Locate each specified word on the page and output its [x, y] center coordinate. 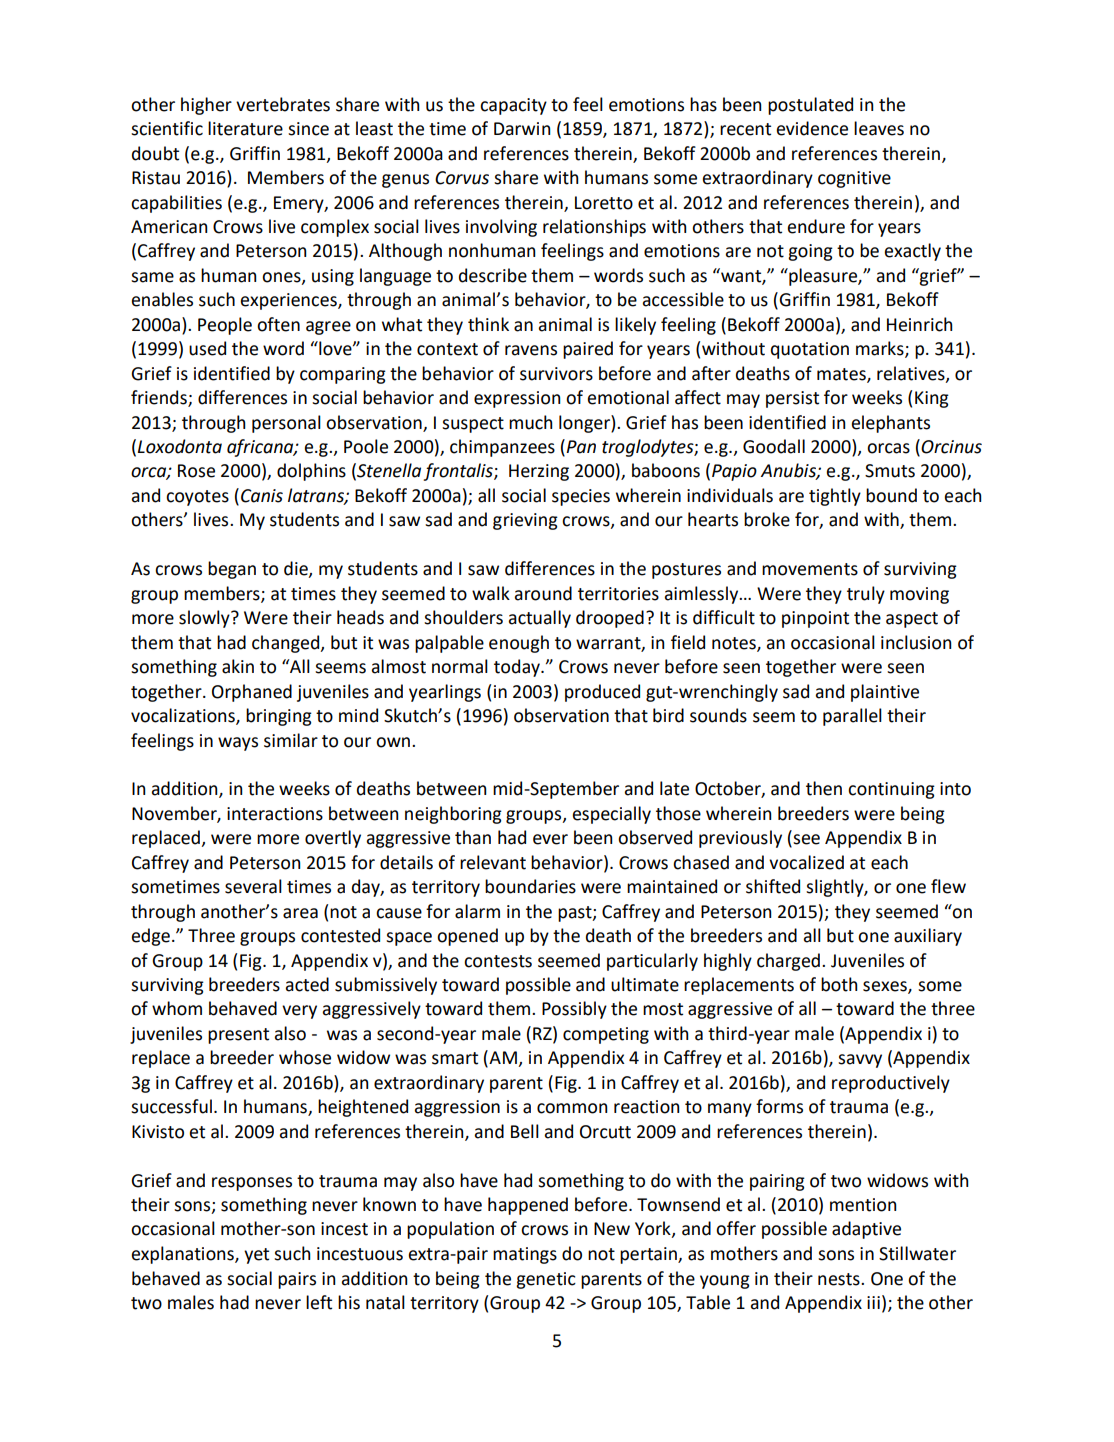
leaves [879, 128]
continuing [891, 790]
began [232, 570]
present [238, 1036]
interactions [275, 814]
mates [842, 375]
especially [611, 815]
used [207, 348]
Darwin [522, 129]
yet [256, 1256]
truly [866, 595]
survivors [556, 374]
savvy [860, 1061]
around [543, 593]
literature [245, 128]
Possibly [574, 1010]
